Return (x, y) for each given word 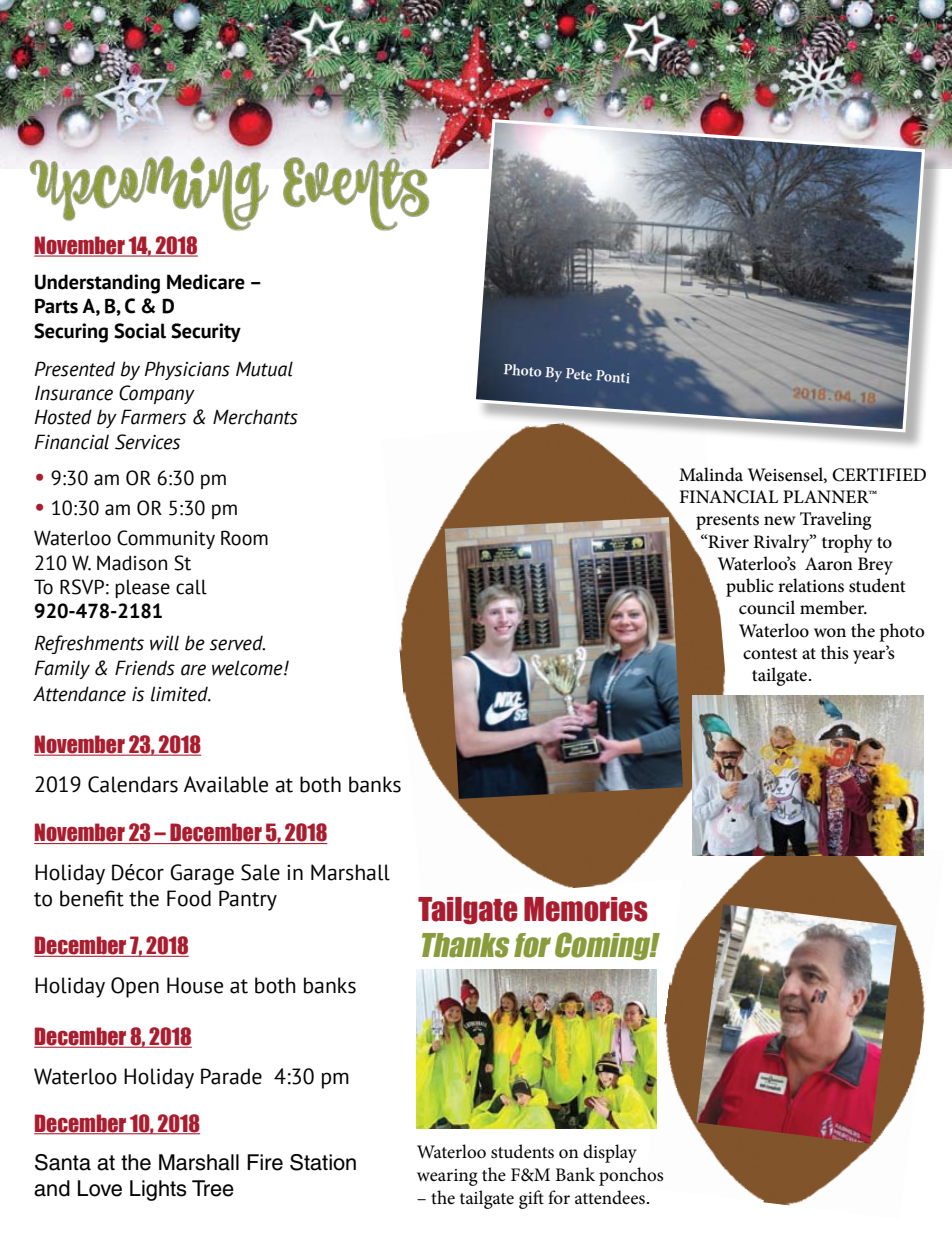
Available (226, 784)
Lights (158, 1190)
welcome (248, 668)
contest (770, 654)
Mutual (264, 369)
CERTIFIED (879, 475)
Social (140, 331)
